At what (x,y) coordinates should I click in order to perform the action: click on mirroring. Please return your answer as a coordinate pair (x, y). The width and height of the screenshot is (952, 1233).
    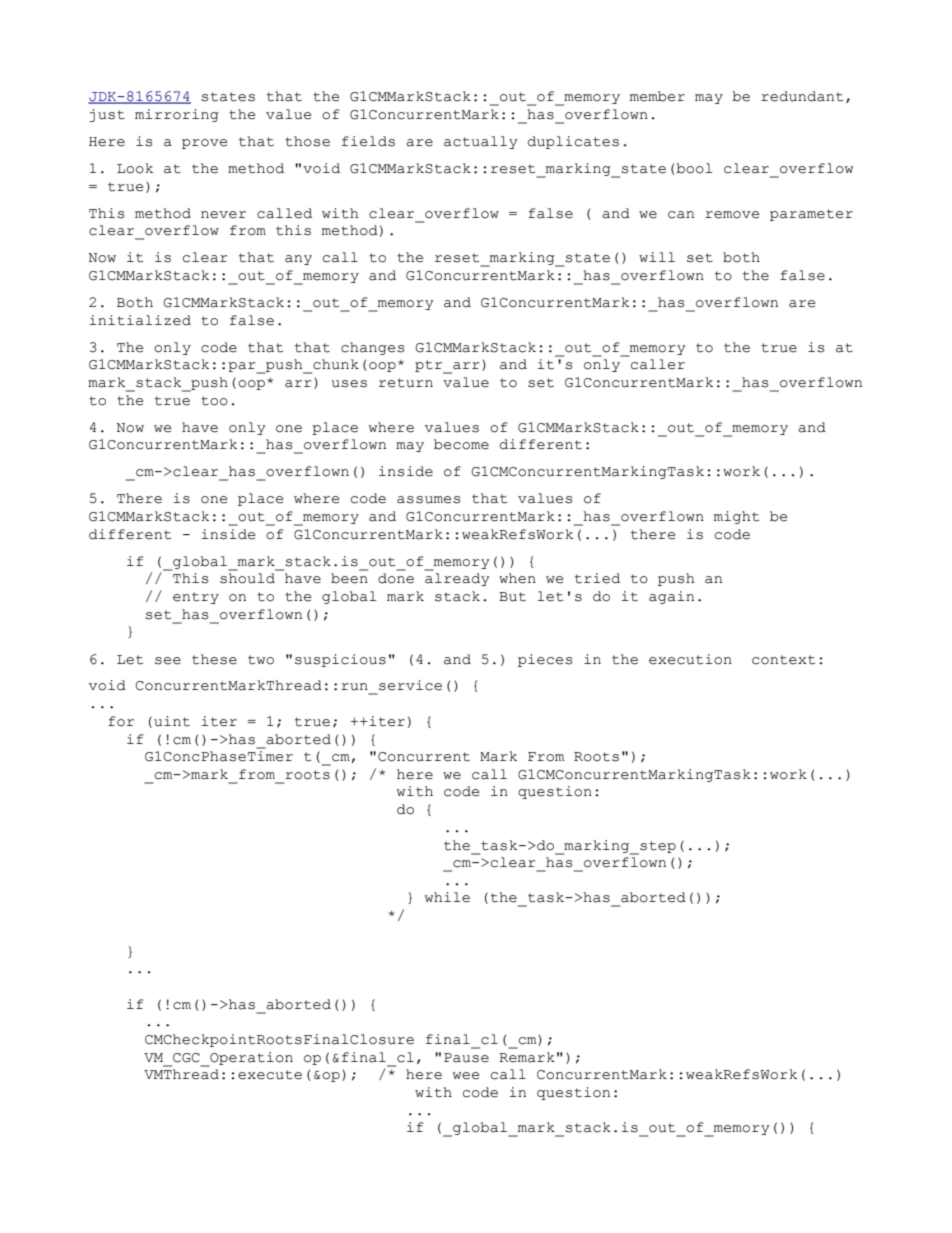
    Looking at the image, I should click on (177, 115).
